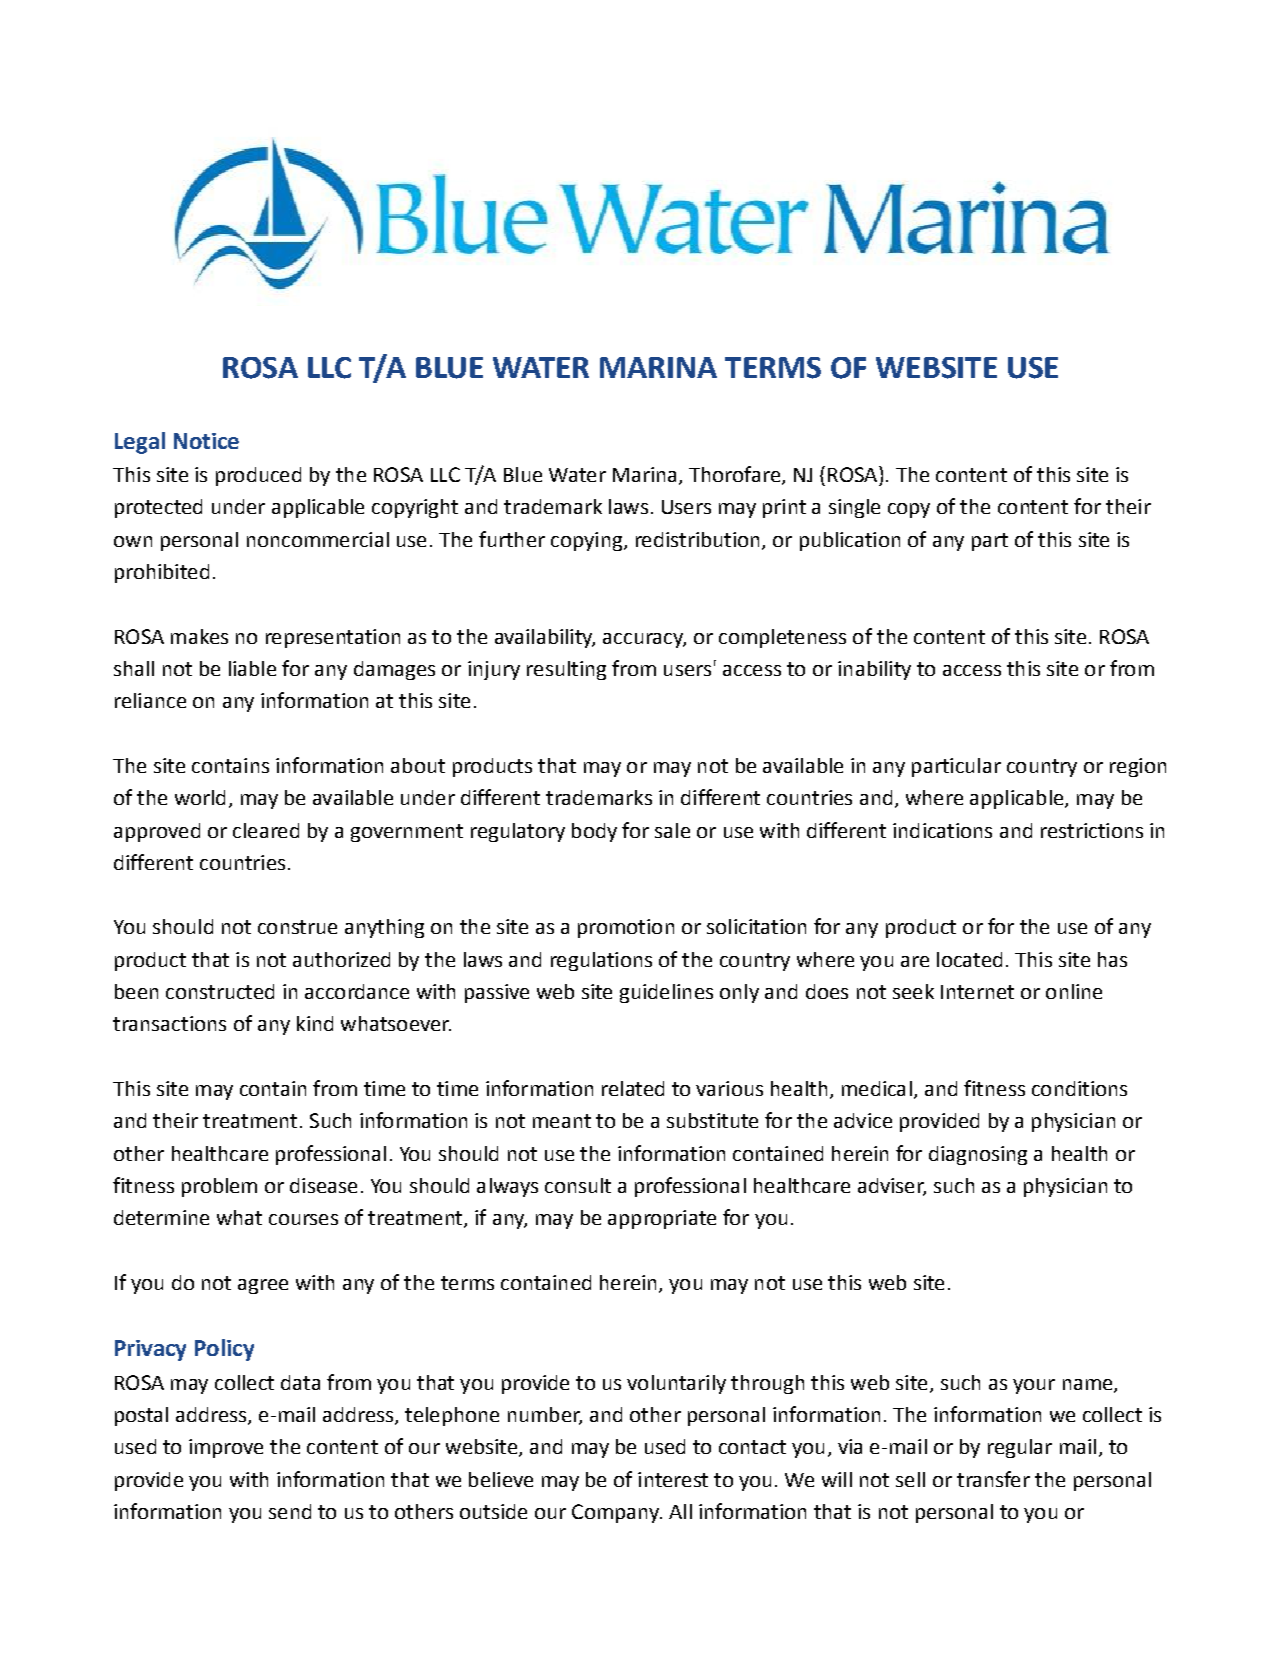 The height and width of the page is (1657, 1281). Describe the element at coordinates (672, 830) in the page. I see `sale` at that location.
